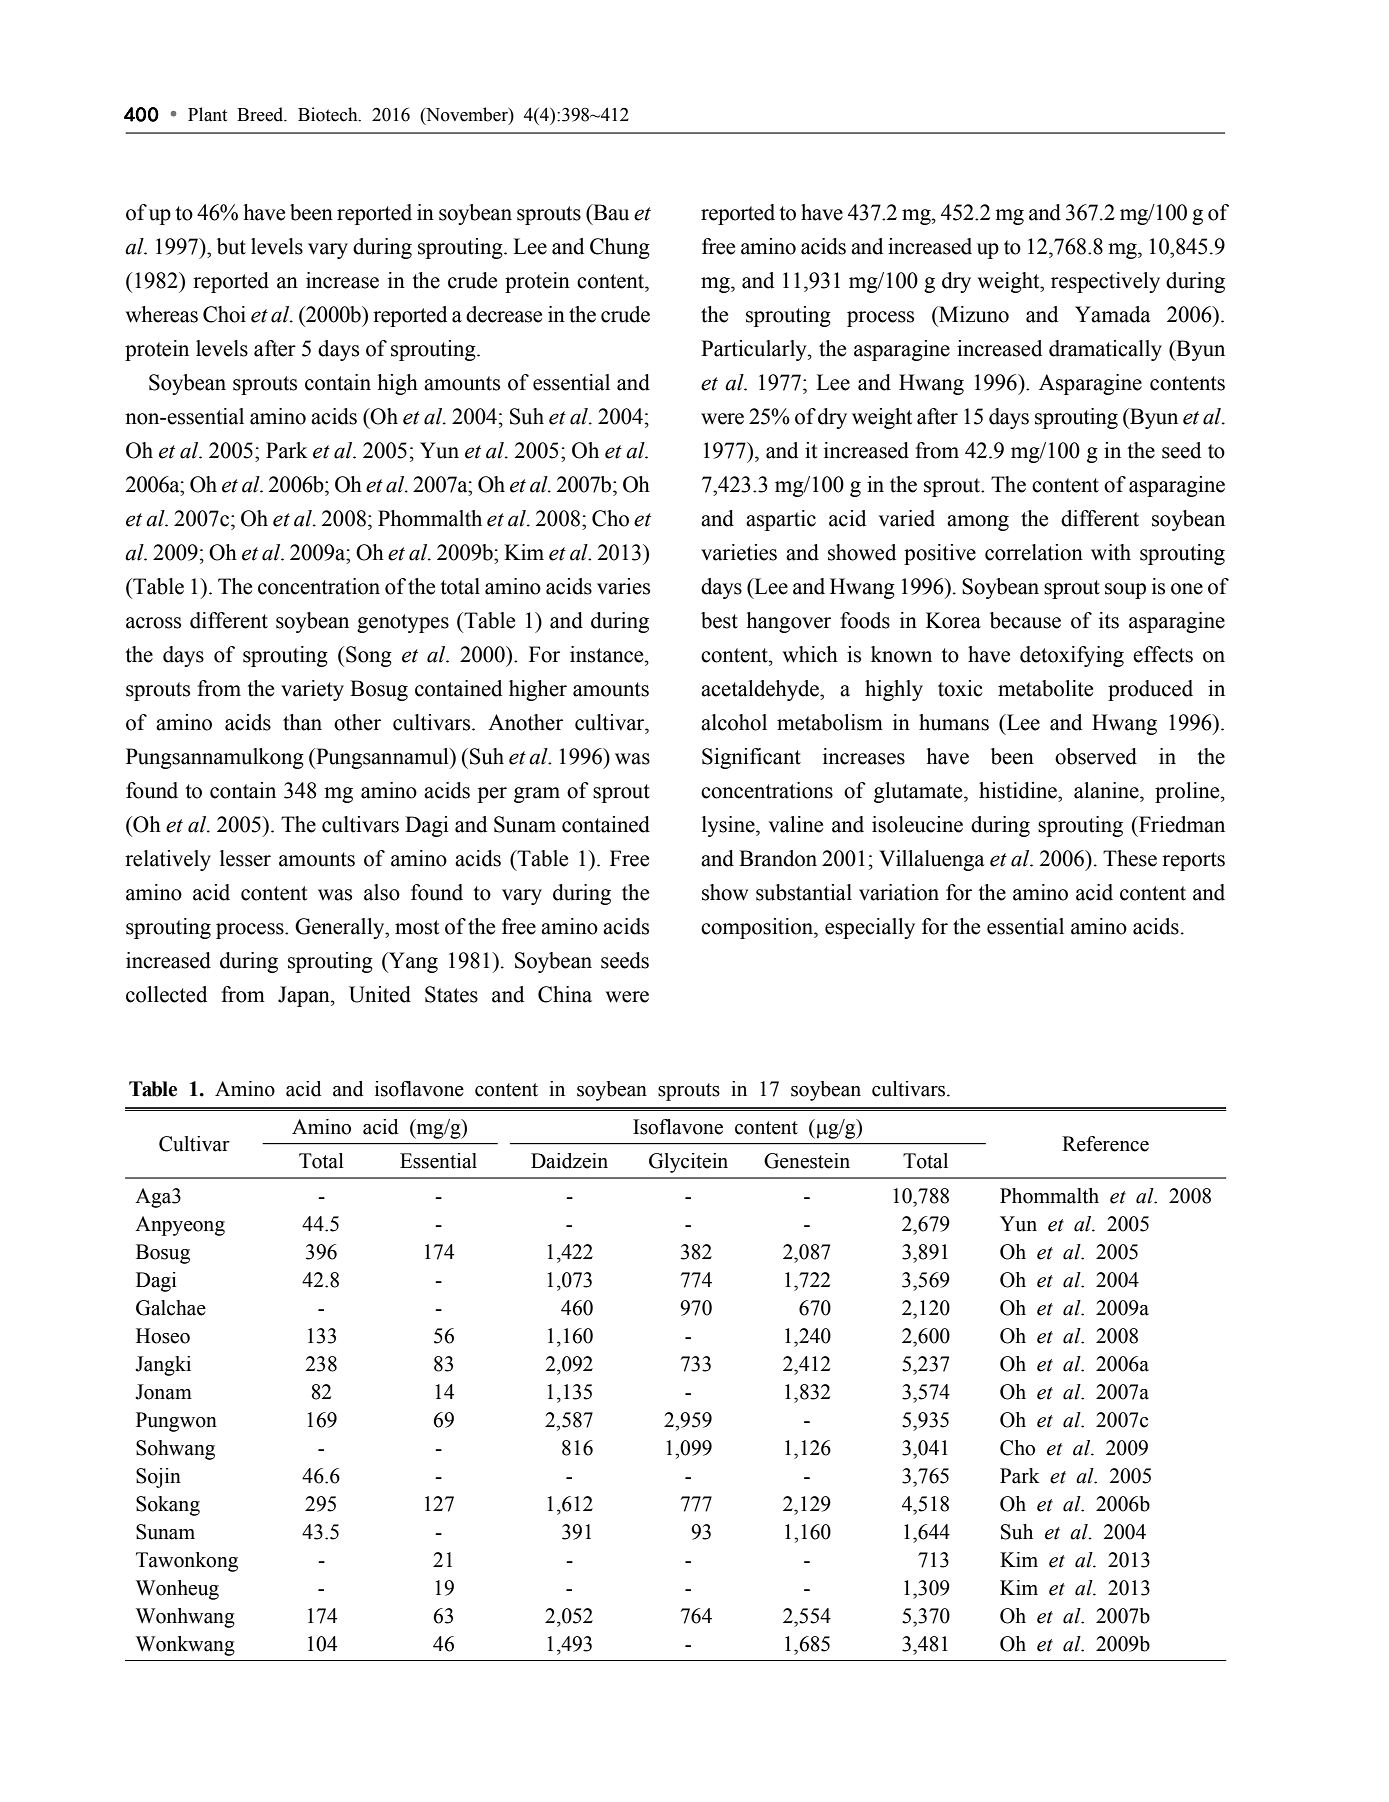 The width and height of the screenshot is (1389, 1802). I want to click on decrease, so click(504, 314).
